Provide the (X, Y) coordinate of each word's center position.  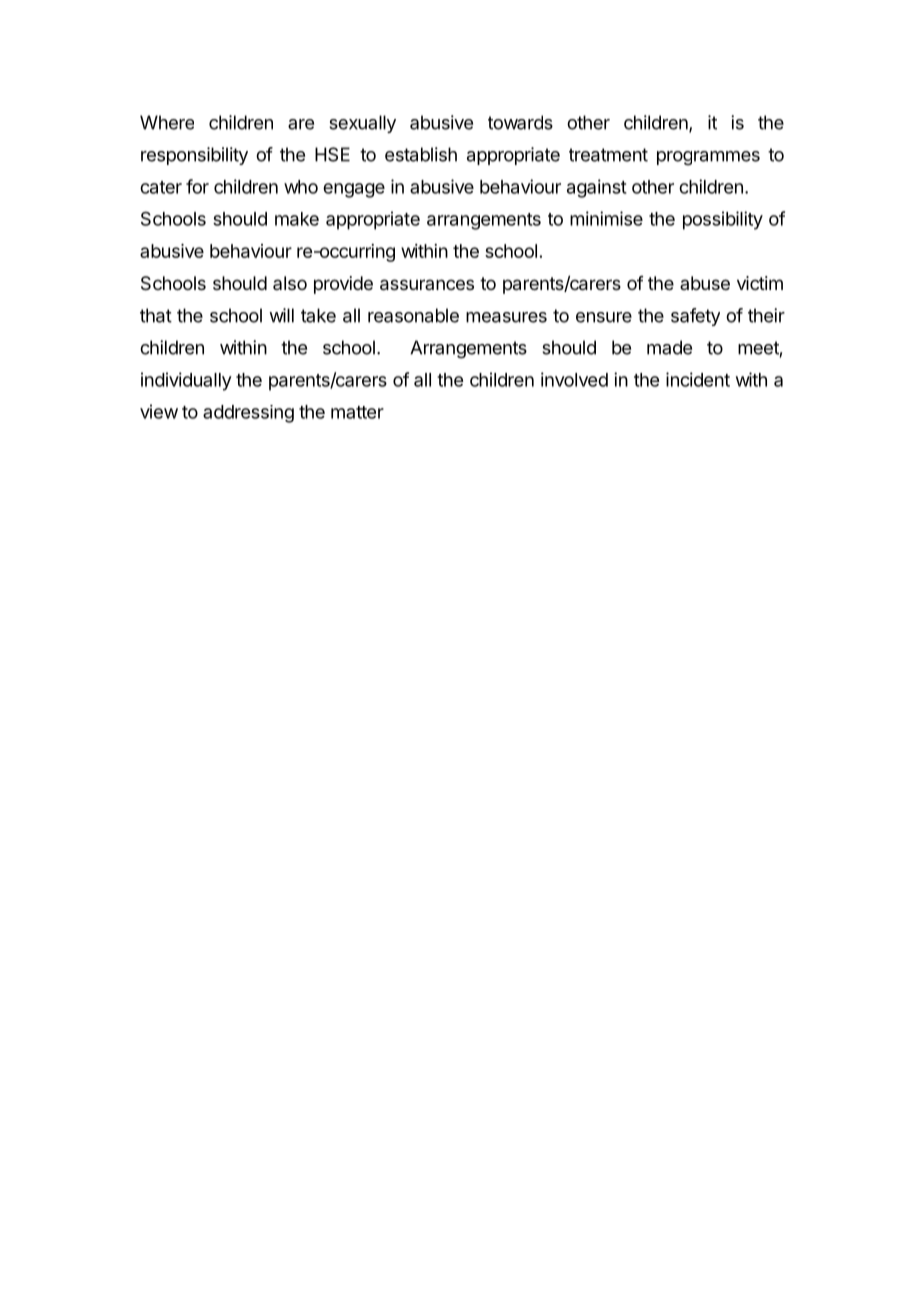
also (290, 283)
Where (167, 122)
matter (357, 412)
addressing (248, 414)
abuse (705, 283)
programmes (708, 158)
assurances (427, 285)
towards (520, 122)
